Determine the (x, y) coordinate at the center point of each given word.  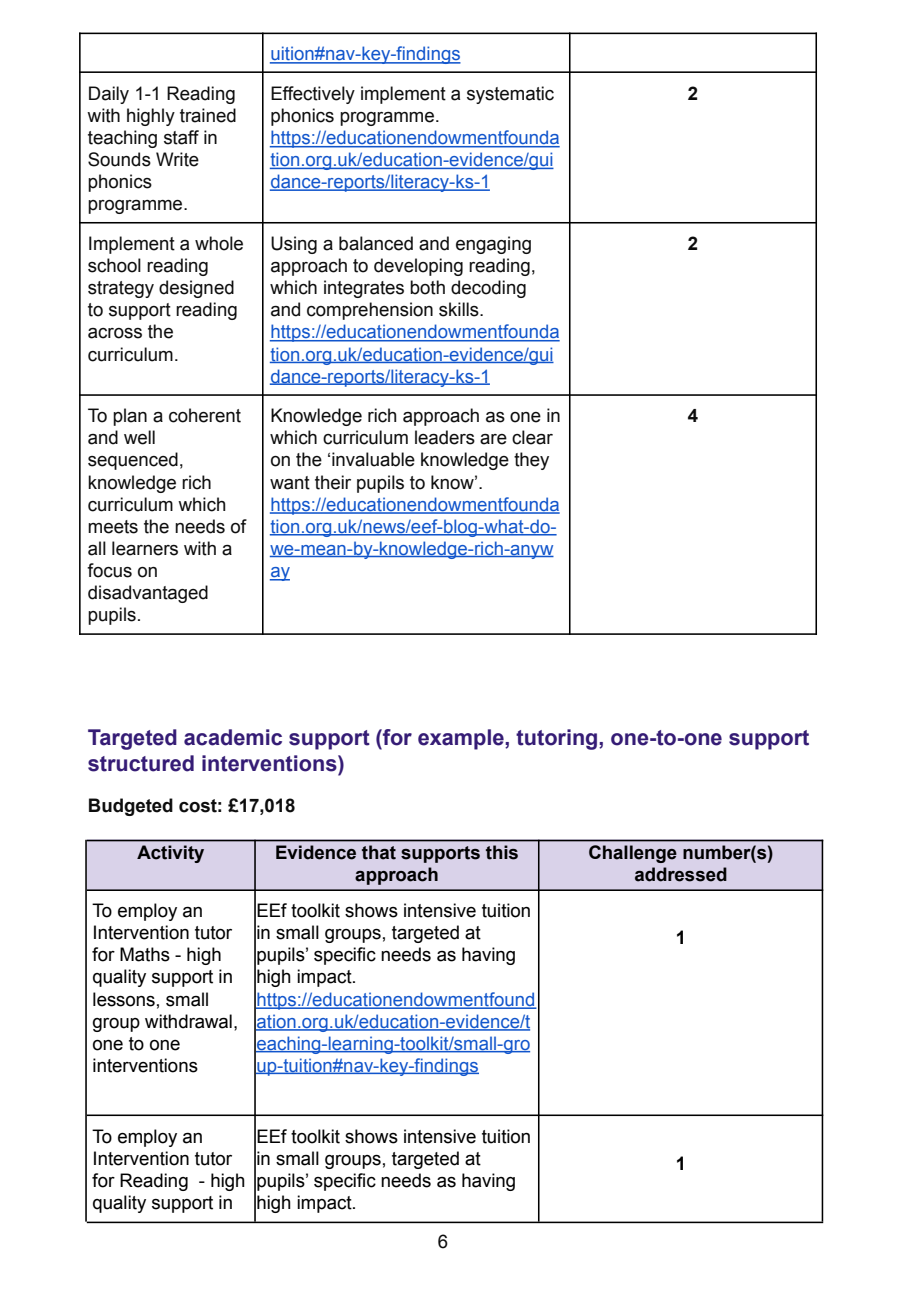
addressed (681, 874)
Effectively (313, 95)
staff (181, 137)
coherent (205, 415)
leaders (445, 437)
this (502, 852)
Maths (145, 954)
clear (532, 437)
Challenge (633, 854)
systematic (510, 95)
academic (233, 737)
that (379, 852)
